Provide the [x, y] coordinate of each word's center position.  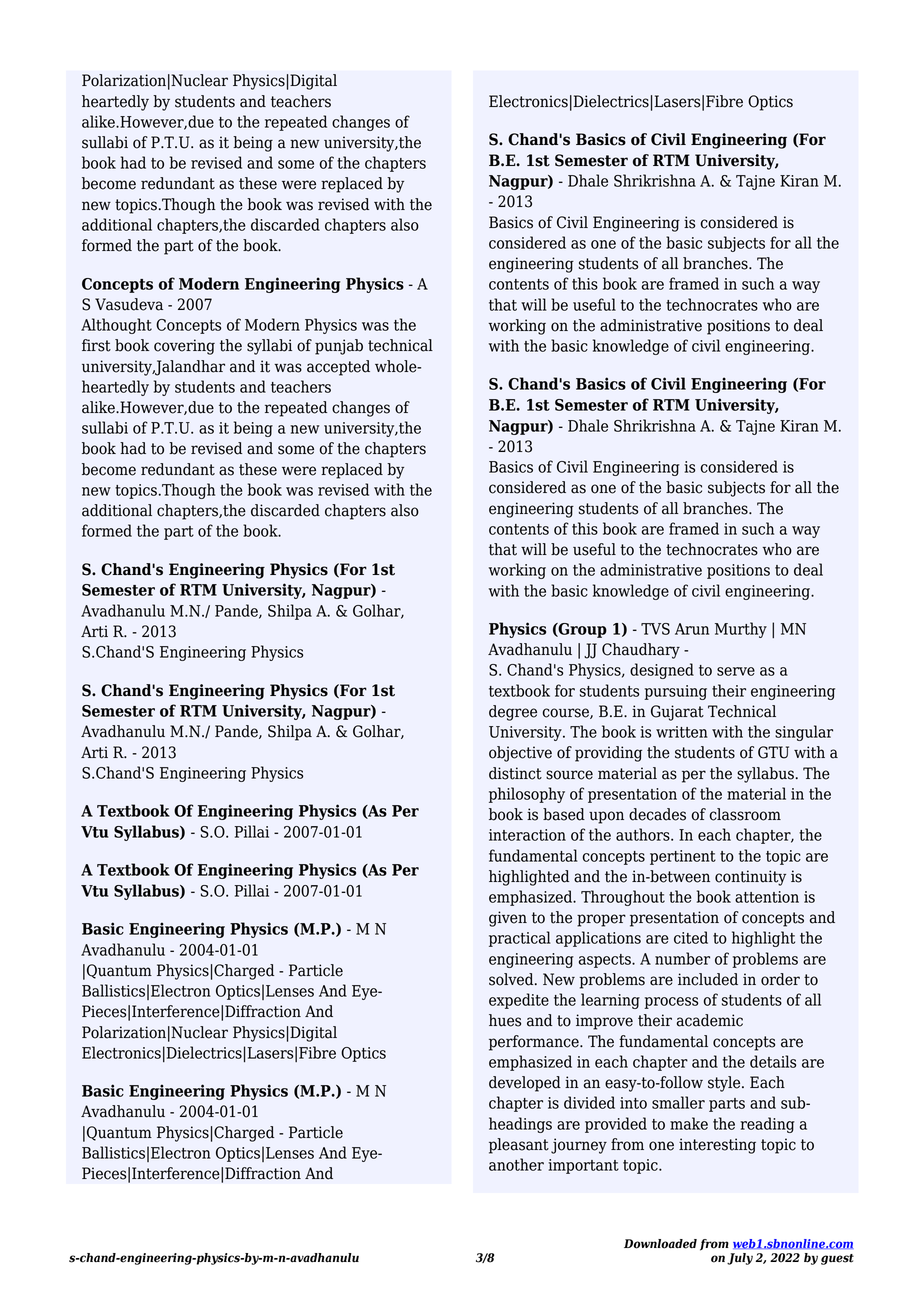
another [516, 1164]
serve [736, 671]
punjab [339, 347]
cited [691, 937]
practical [520, 939]
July [740, 1259]
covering [184, 347]
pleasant [519, 1146]
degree [513, 713]
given [508, 919]
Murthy [741, 630]
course [567, 713]
